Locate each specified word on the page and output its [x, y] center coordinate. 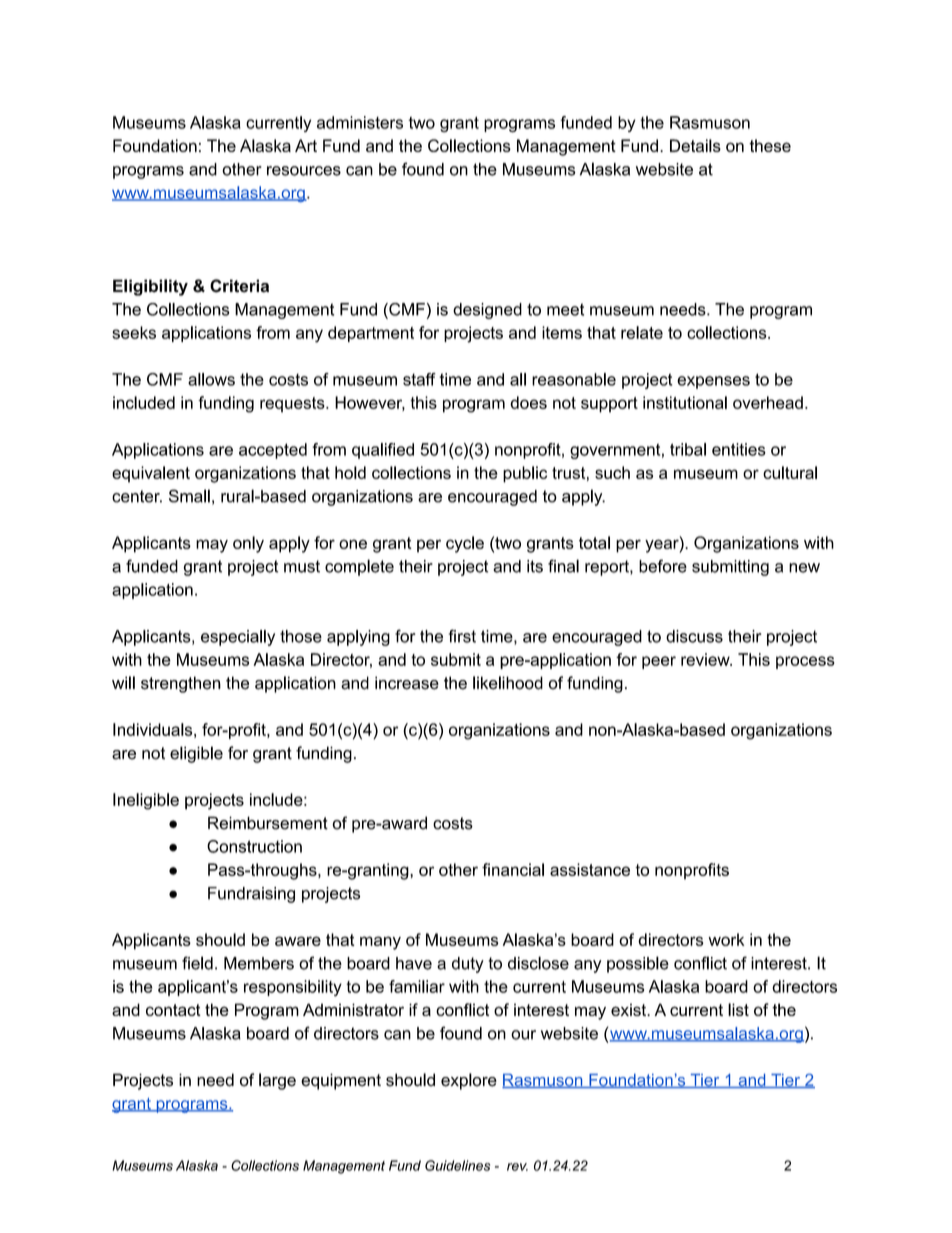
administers [360, 122]
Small [189, 496]
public [525, 474]
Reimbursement [268, 823]
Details [695, 145]
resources [304, 171]
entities [739, 449]
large [277, 1081]
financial [513, 869]
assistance [590, 869]
